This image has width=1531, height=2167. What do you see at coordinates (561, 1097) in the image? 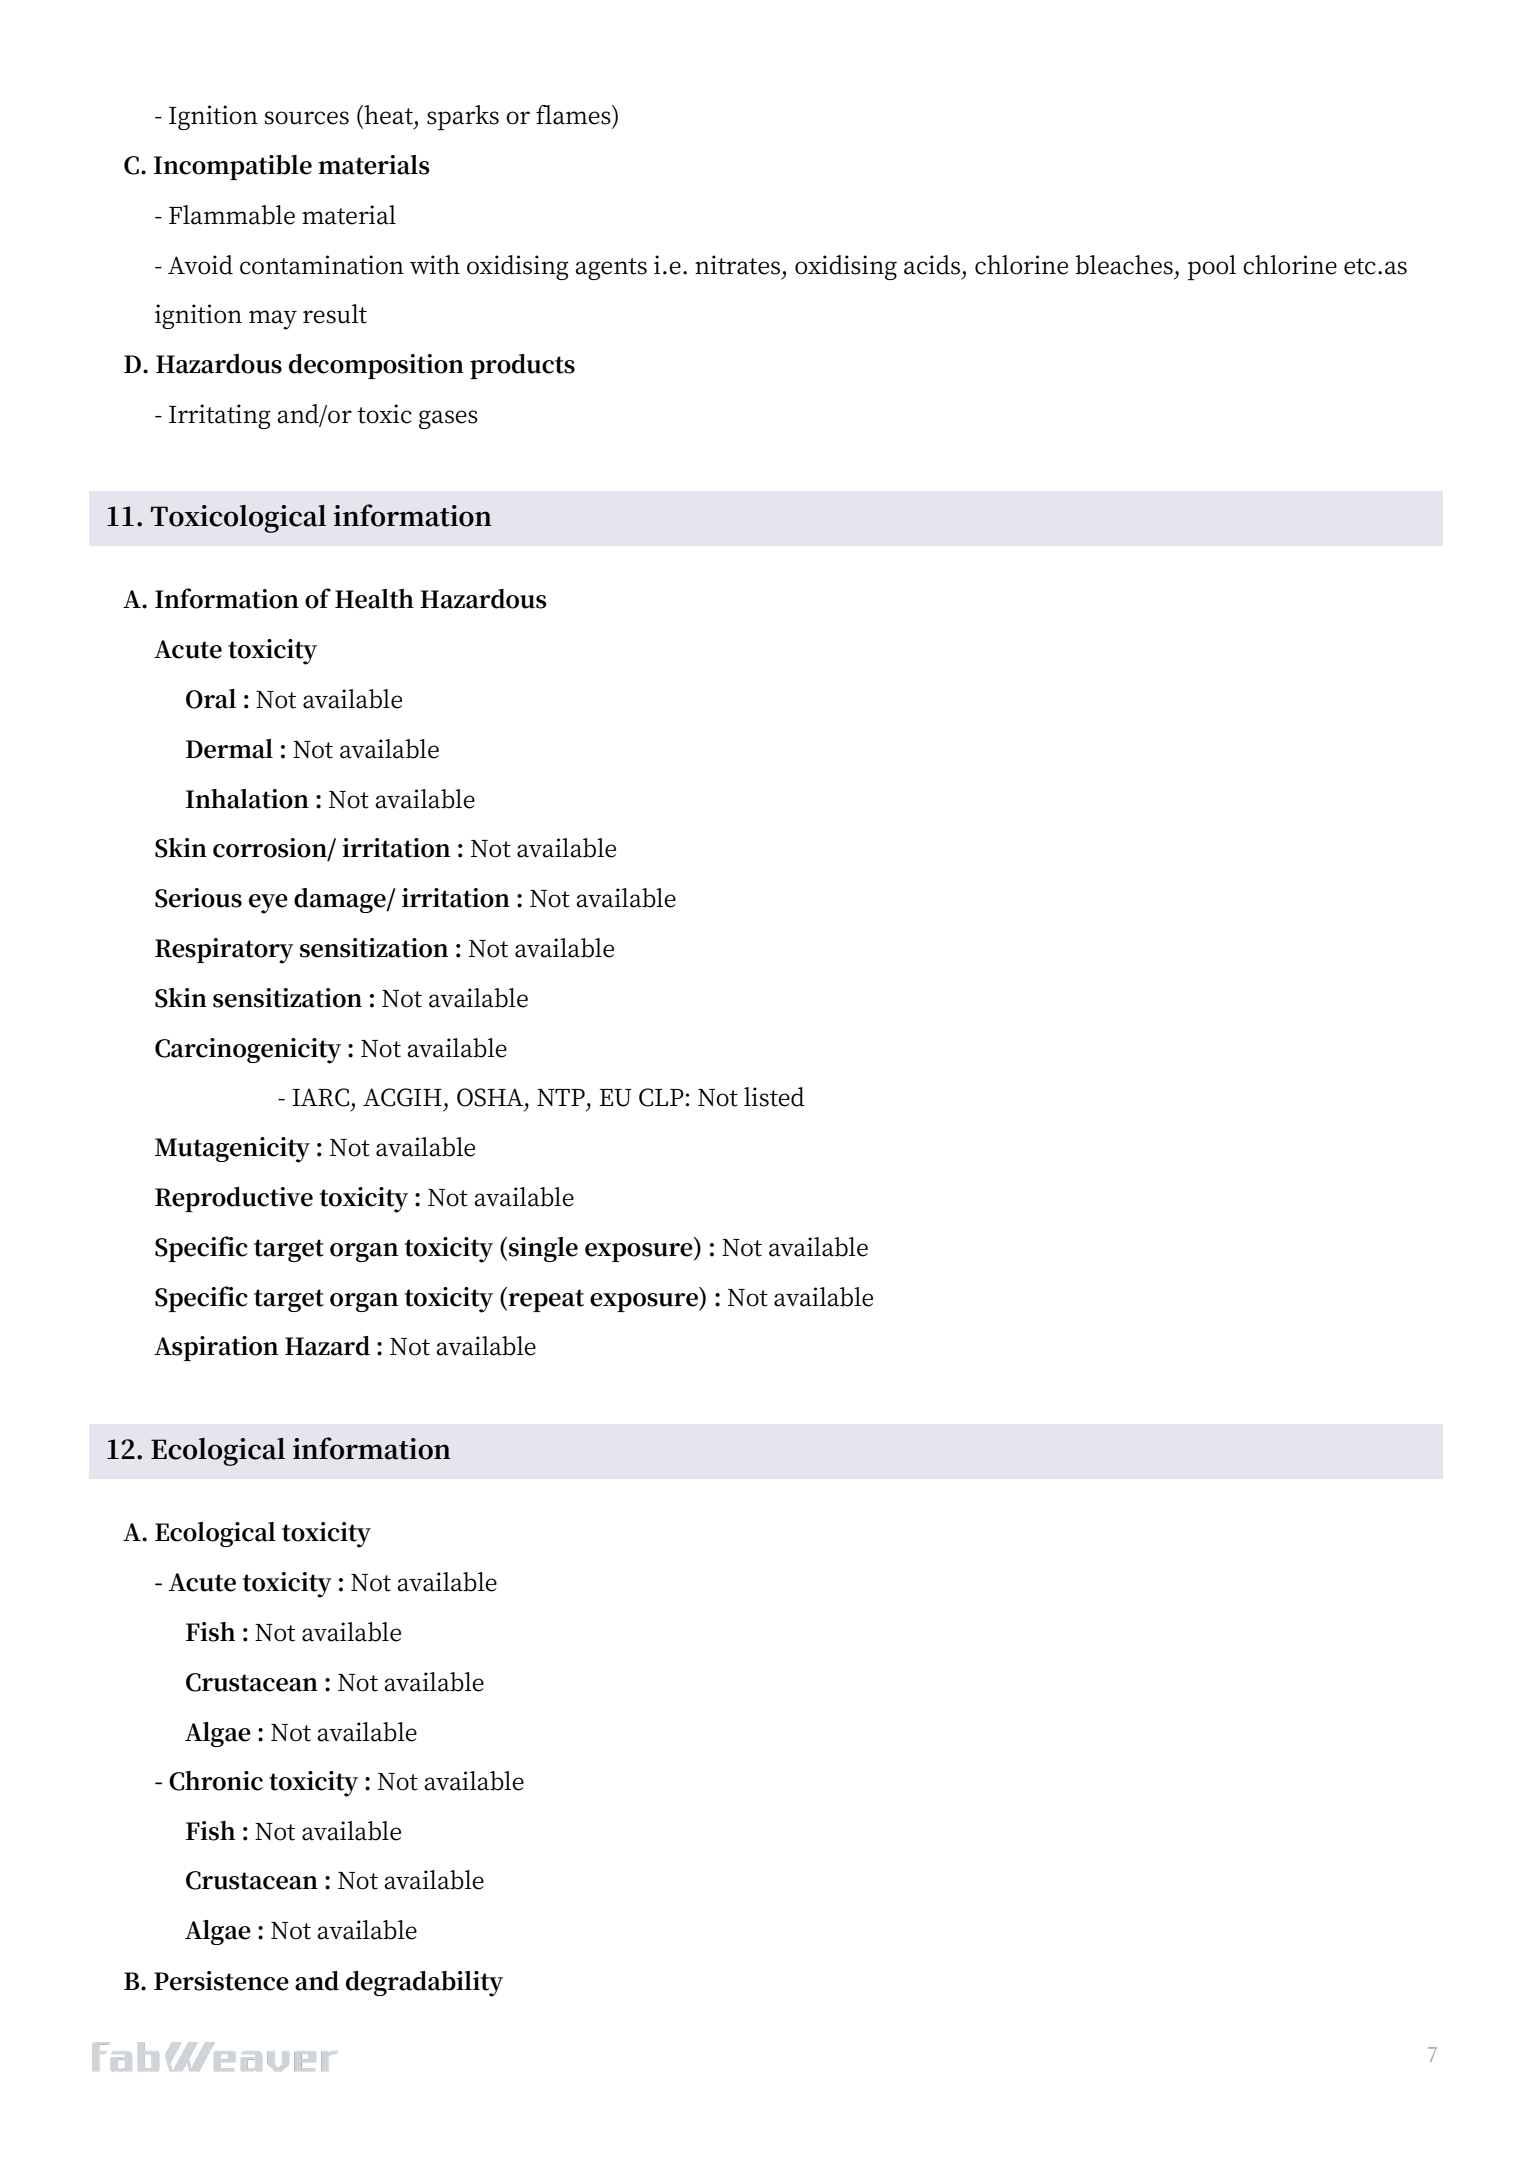
I see `NTP` at bounding box center [561, 1097].
